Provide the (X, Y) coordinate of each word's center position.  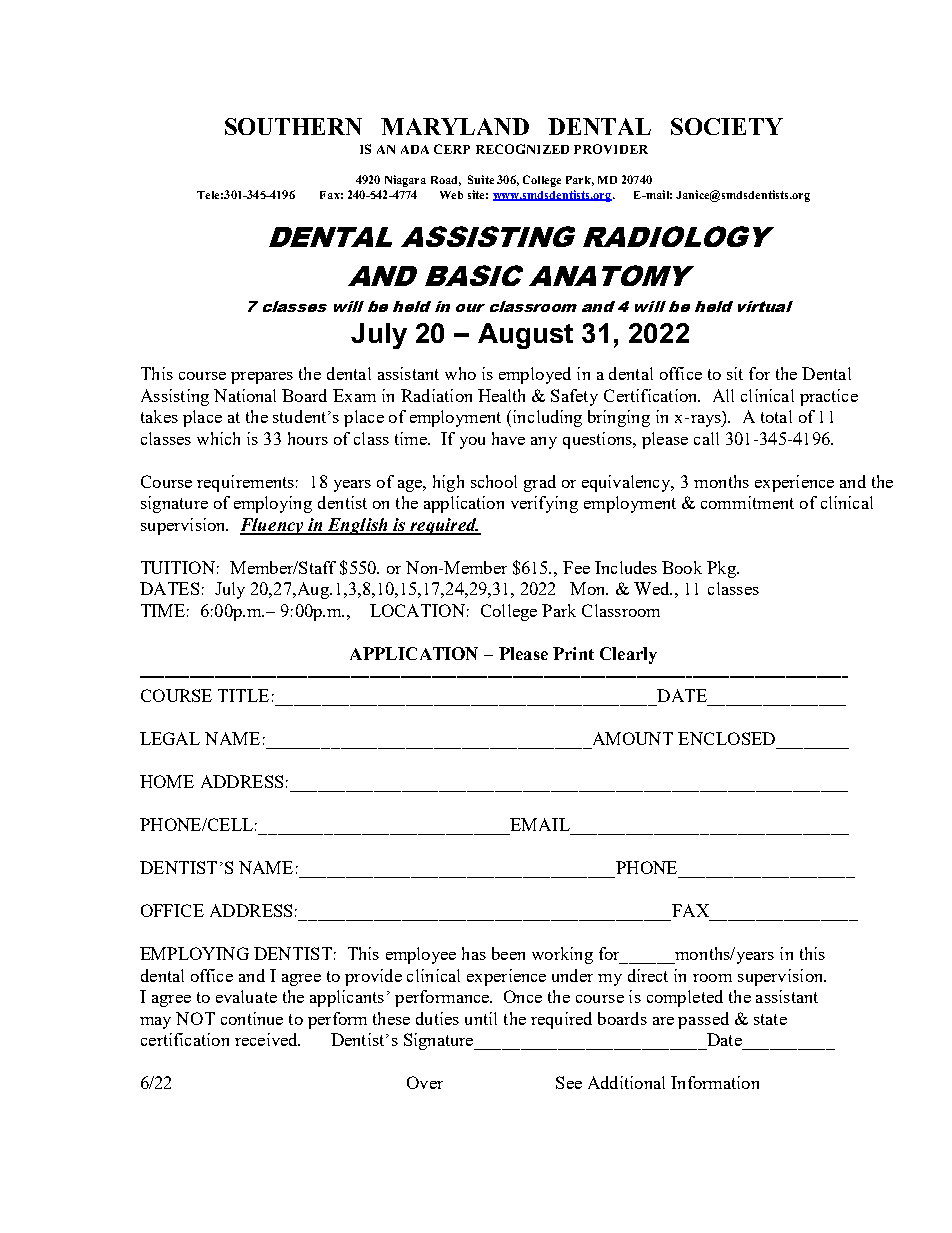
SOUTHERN (293, 126)
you (472, 443)
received (267, 1039)
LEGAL (170, 738)
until (481, 1018)
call (706, 438)
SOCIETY (727, 126)
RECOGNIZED (522, 149)
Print (573, 653)
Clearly (628, 655)
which (218, 438)
